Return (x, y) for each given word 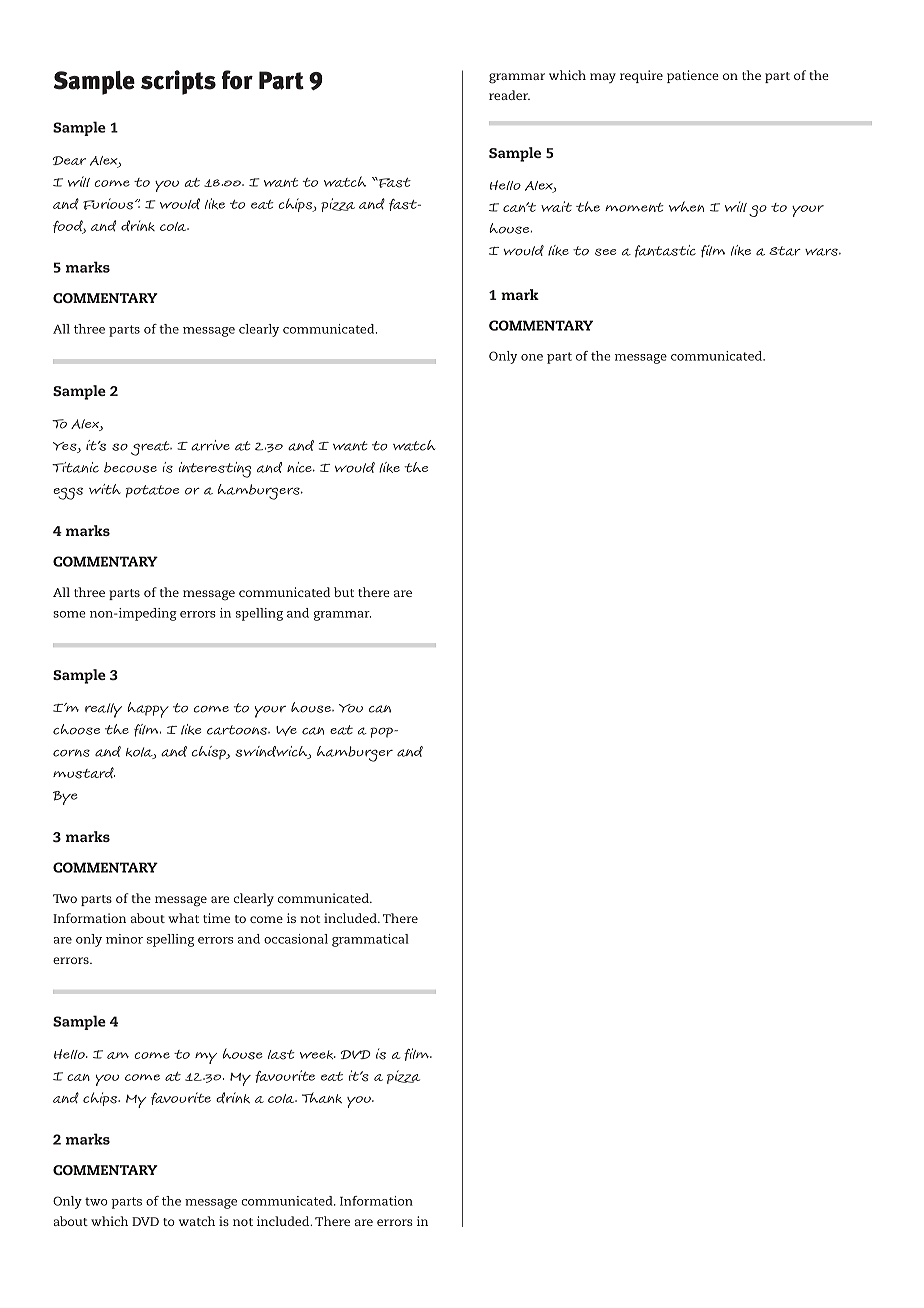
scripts (178, 82)
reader (509, 95)
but (344, 592)
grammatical (370, 940)
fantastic (665, 251)
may (603, 78)
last (281, 1055)
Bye (65, 798)
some (69, 614)
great (151, 448)
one (532, 357)
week (318, 1054)
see (605, 252)
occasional (296, 939)
